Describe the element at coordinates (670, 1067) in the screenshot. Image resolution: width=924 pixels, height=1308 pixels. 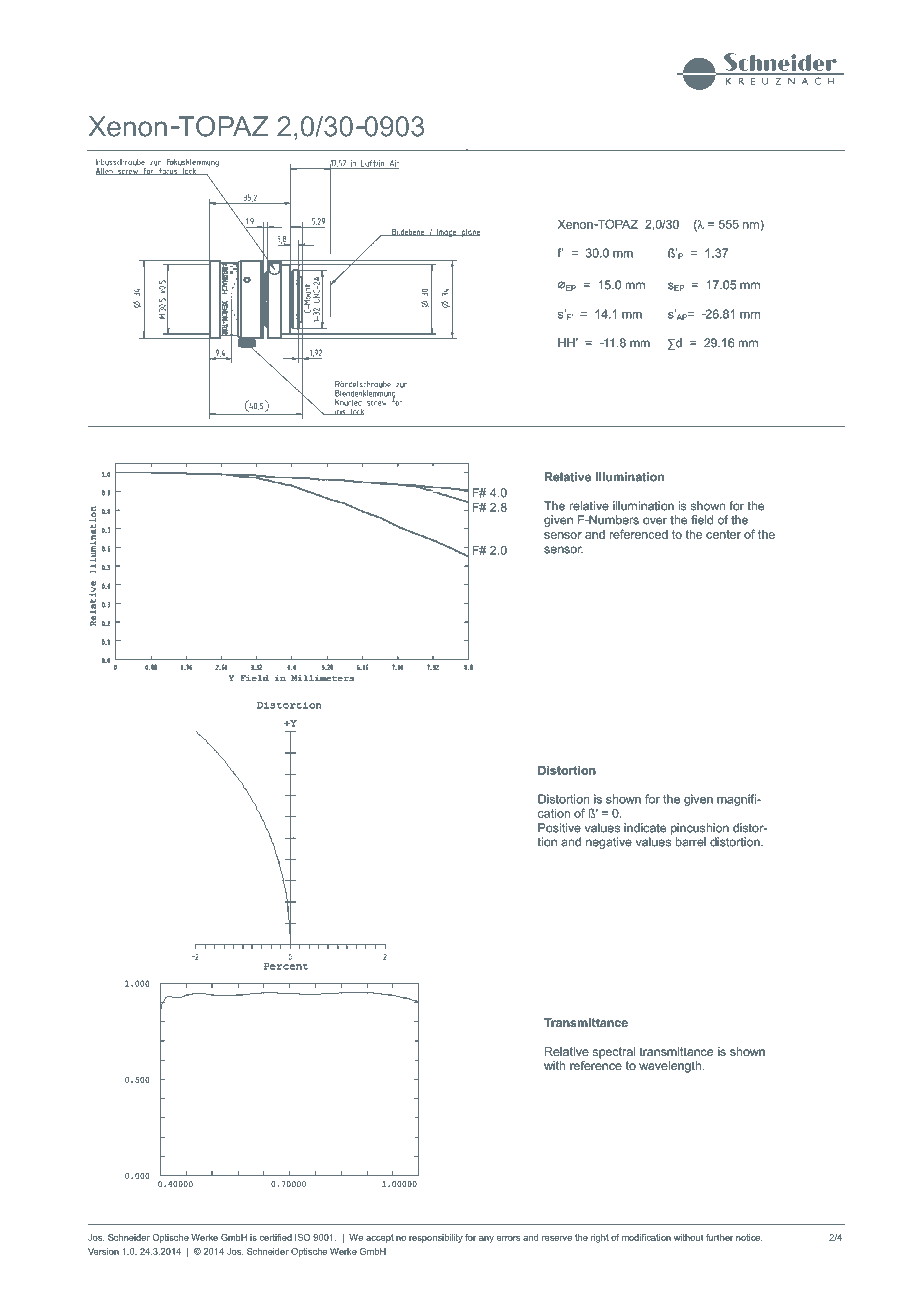
I see `wavelength` at that location.
